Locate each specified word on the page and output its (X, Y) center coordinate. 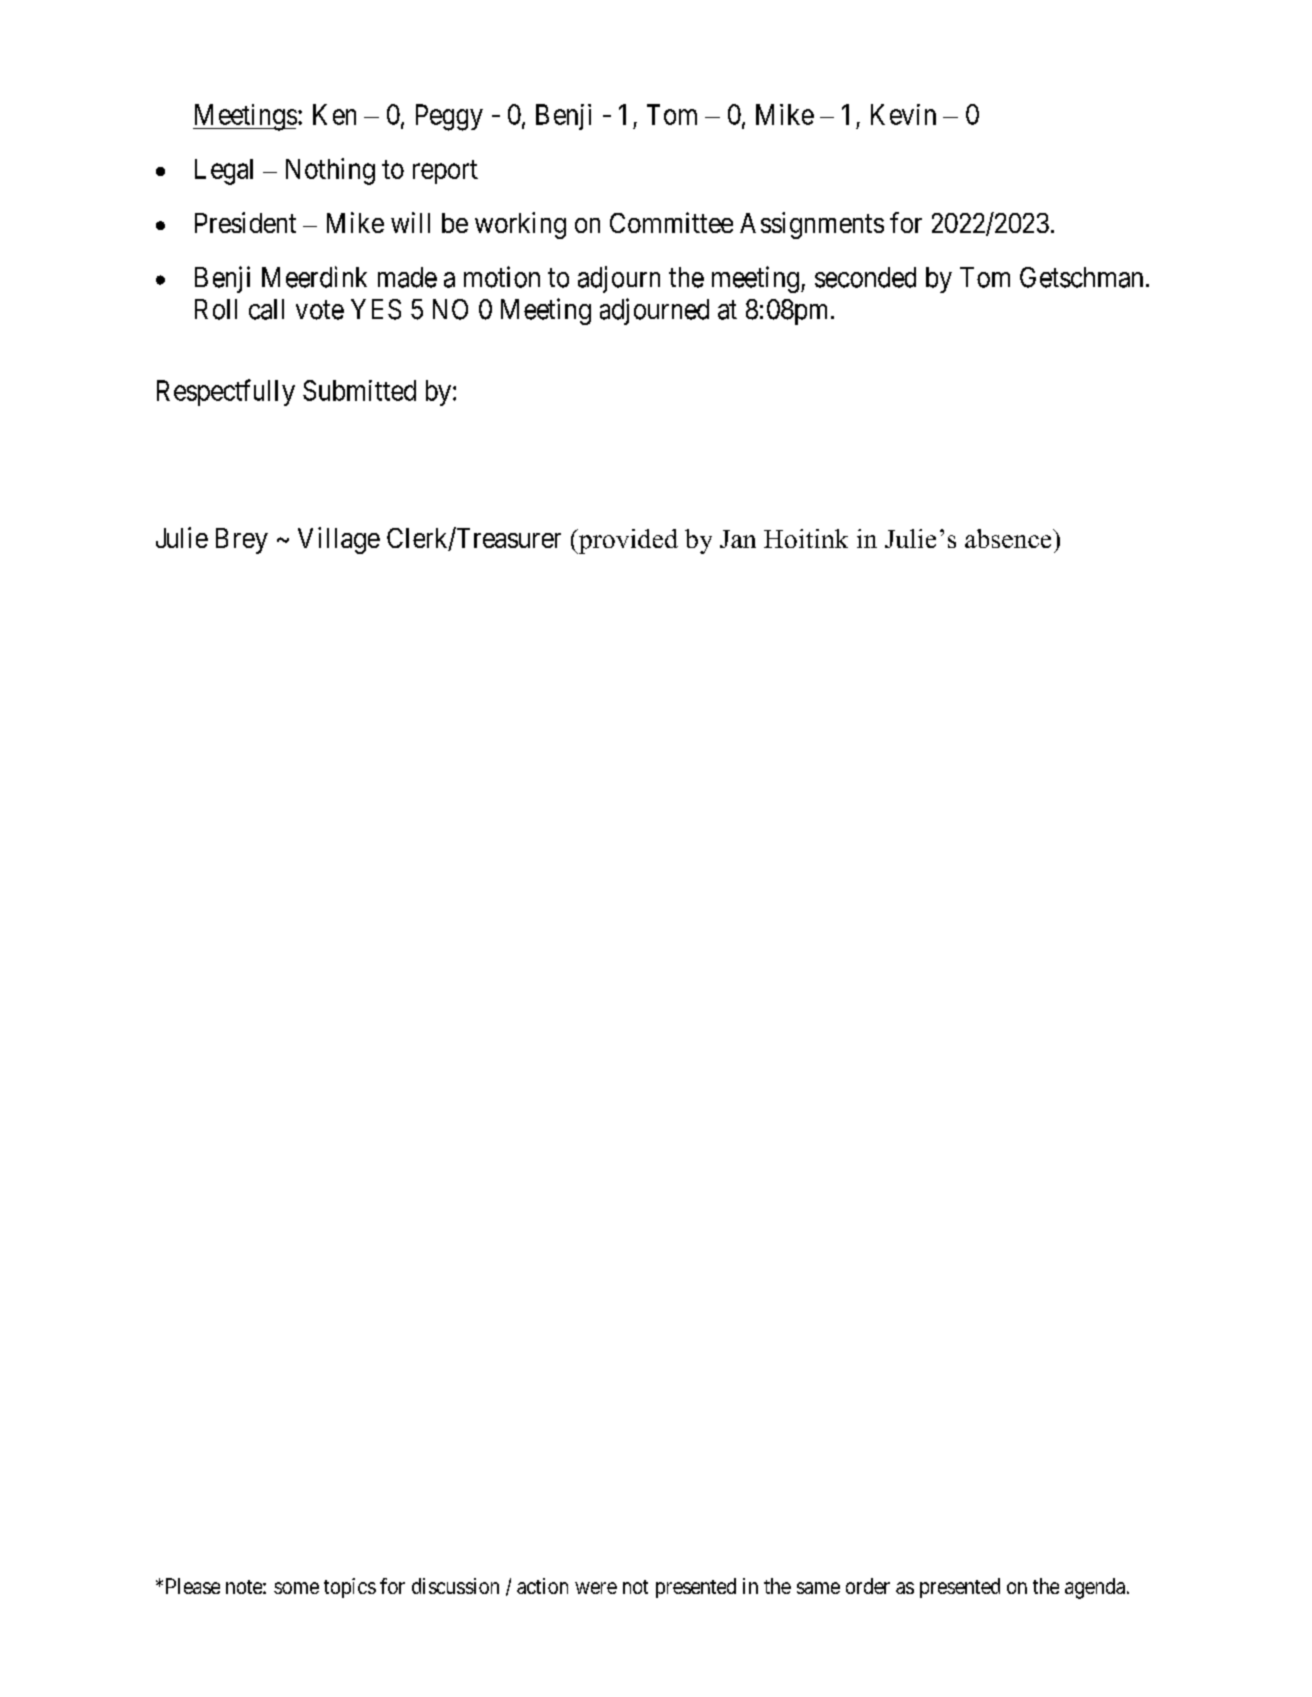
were (596, 1588)
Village (339, 540)
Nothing (330, 171)
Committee (671, 222)
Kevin (903, 114)
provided (627, 541)
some (296, 1588)
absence (1009, 538)
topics (350, 1588)
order (868, 1586)
